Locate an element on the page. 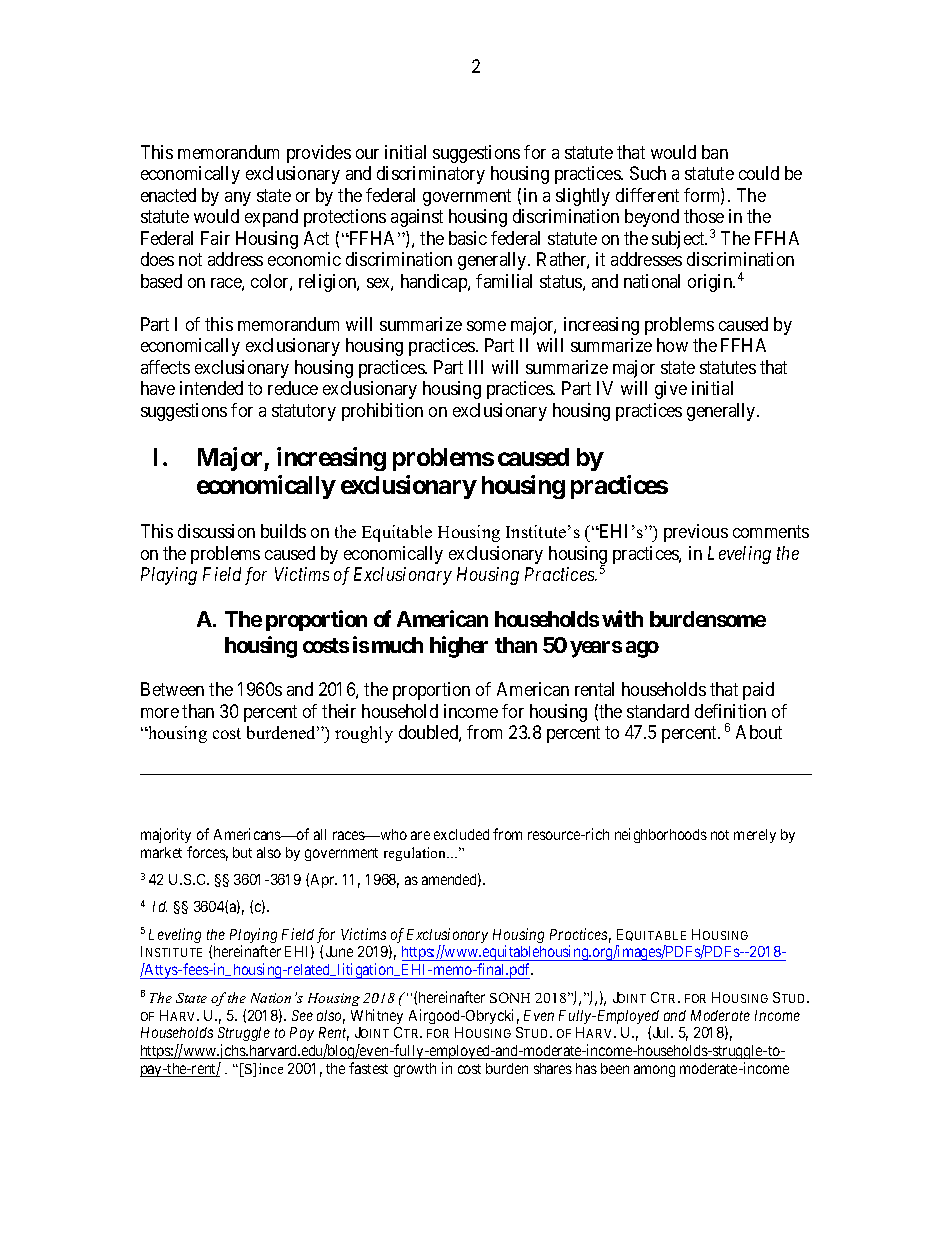  discriminatory is located at coordinates (431, 175).
